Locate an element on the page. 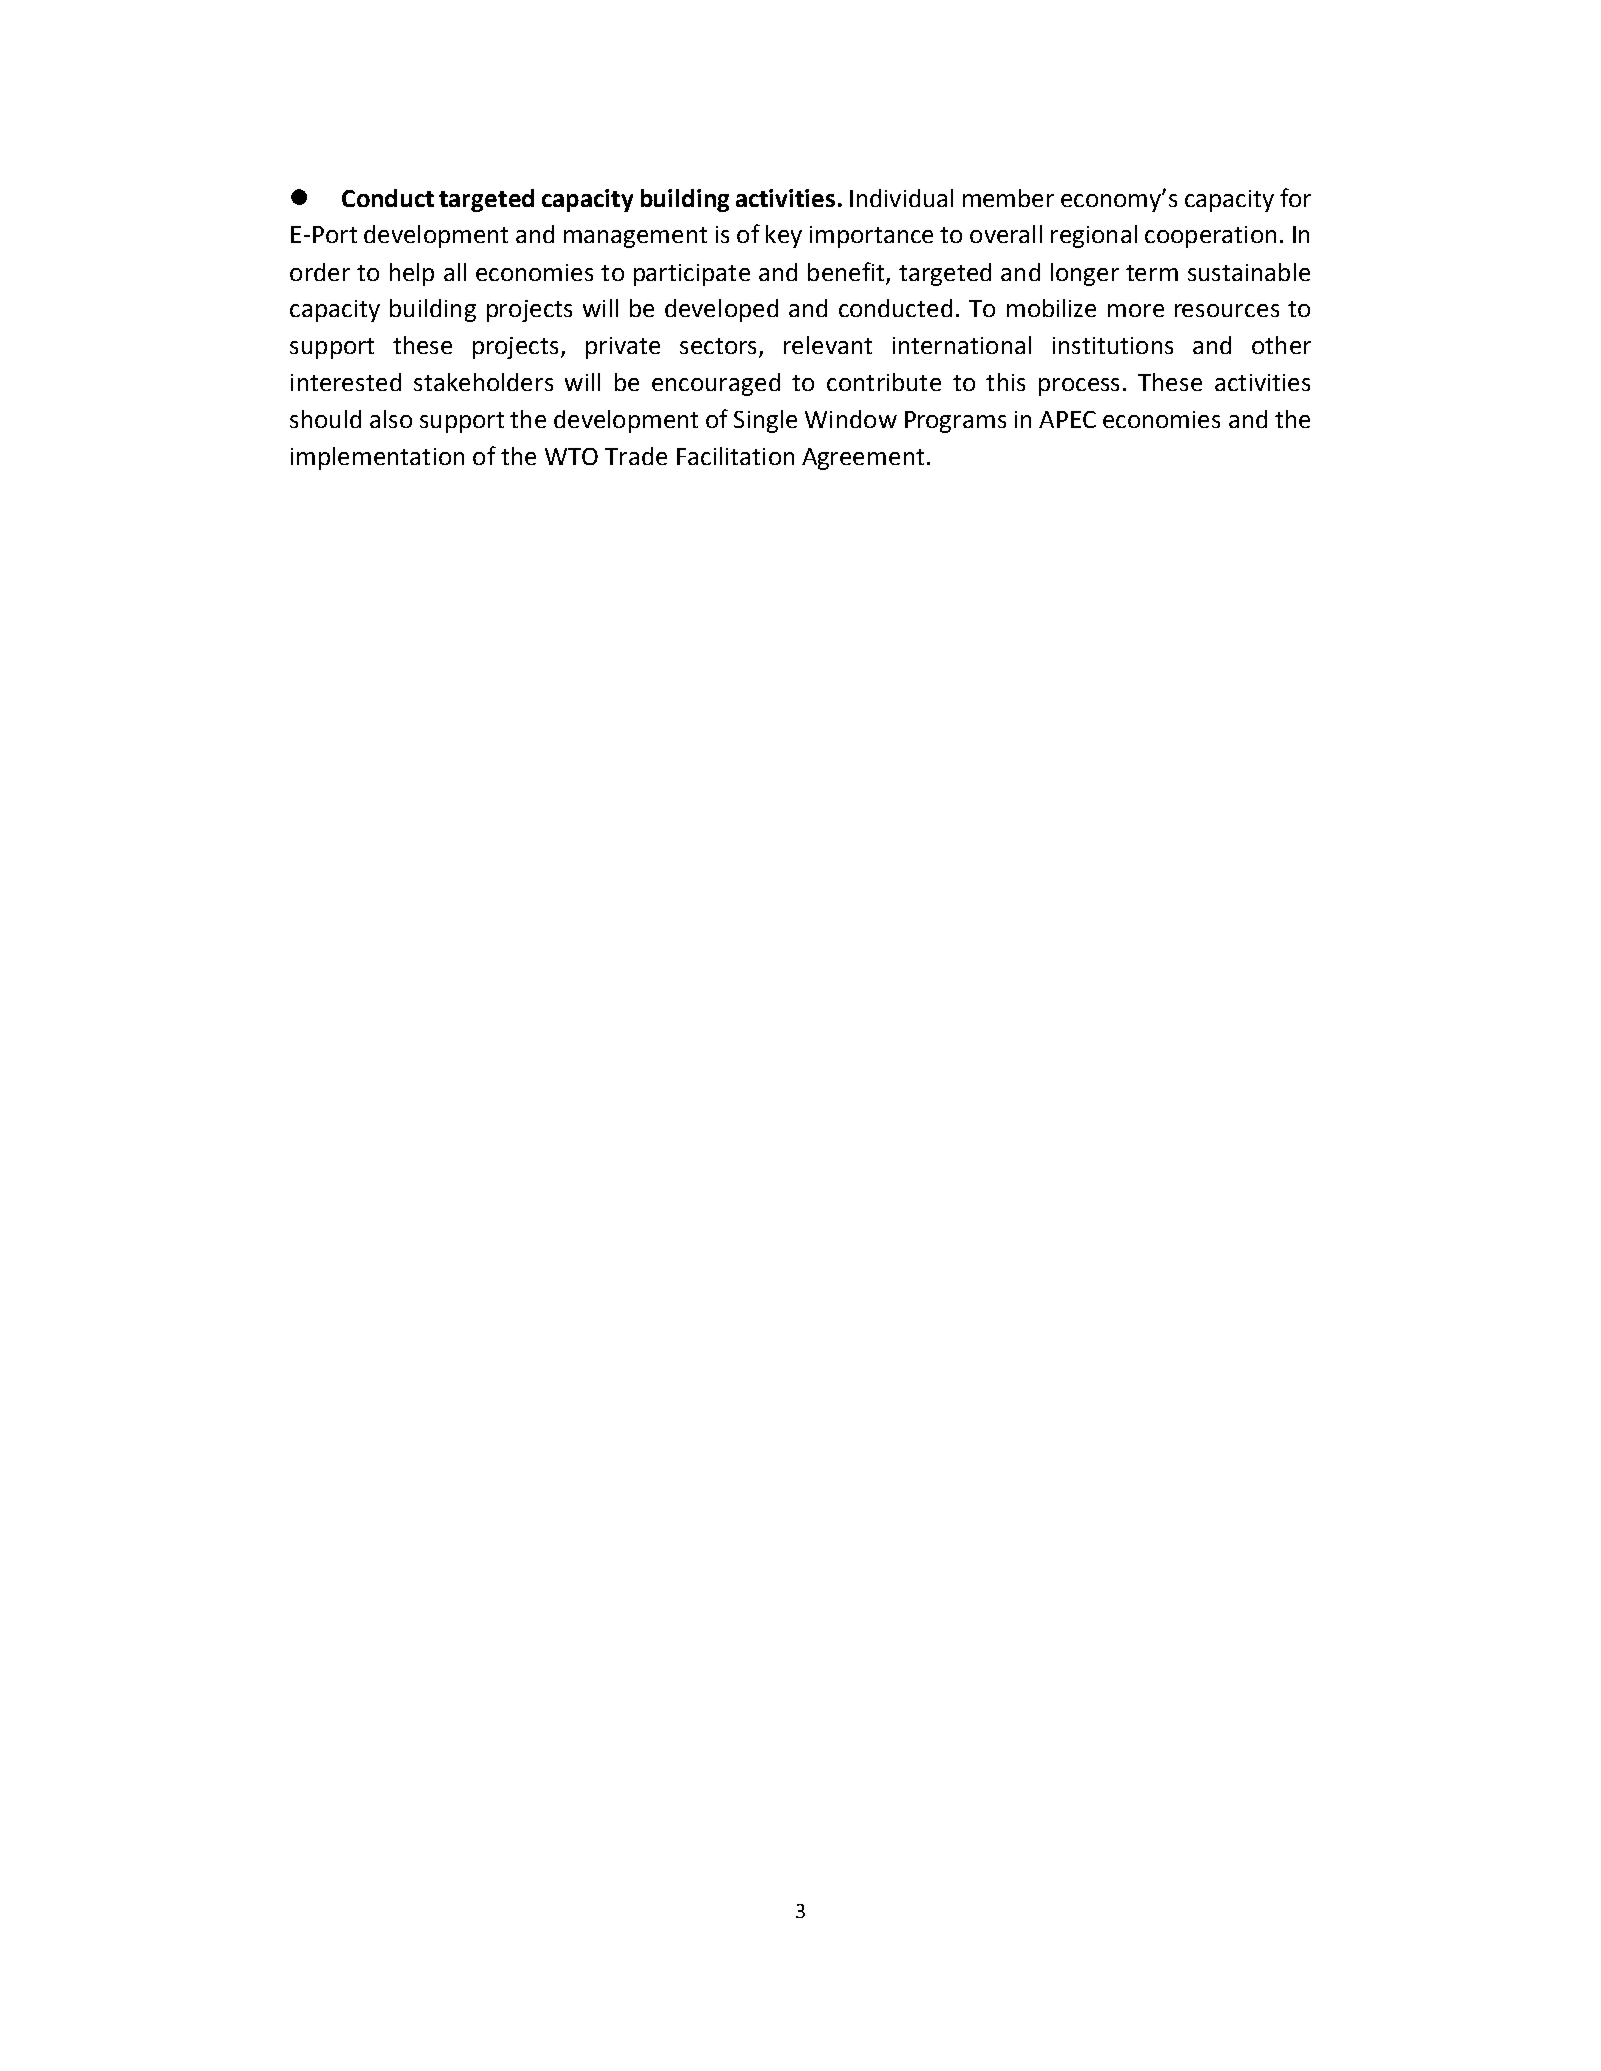 This document has width=1601, height=2071. implementation is located at coordinates (377, 458).
